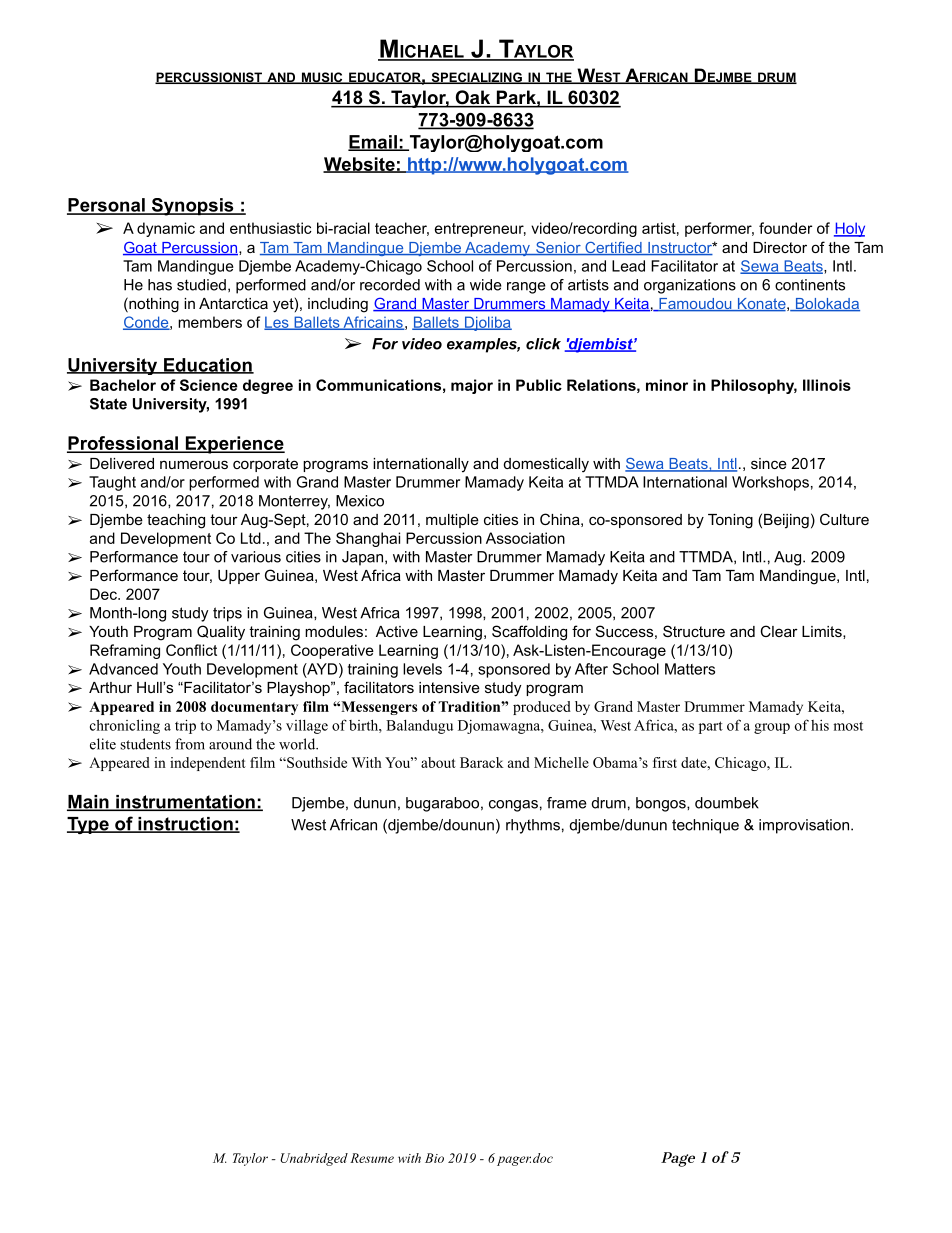 This screenshot has height=1233, width=952. I want to click on Unabridged, so click(314, 1159).
